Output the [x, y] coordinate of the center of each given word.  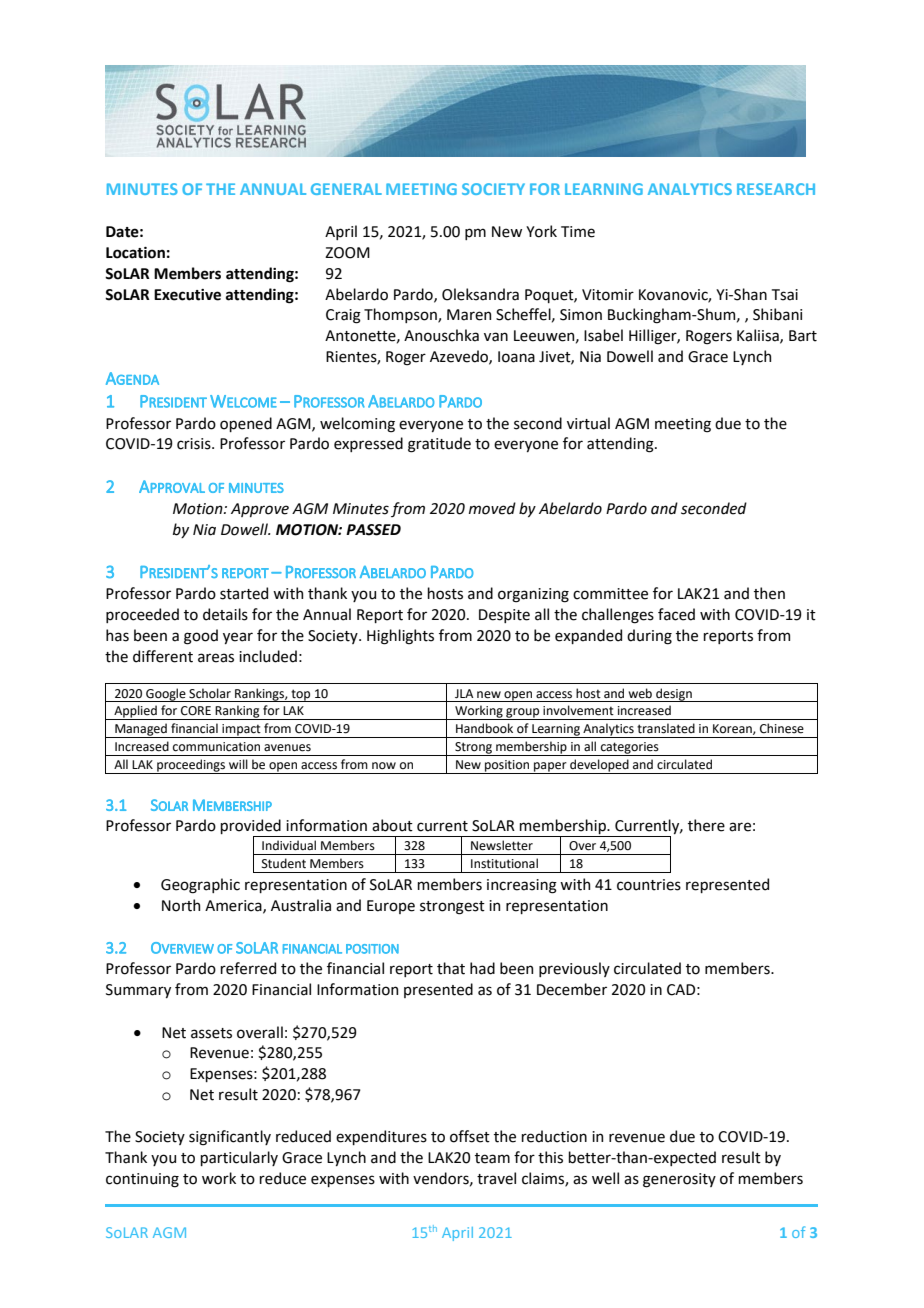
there [706, 825]
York [541, 231]
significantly [230, 1138]
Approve [260, 510]
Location [135, 253]
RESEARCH [776, 189]
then [769, 593]
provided [251, 828]
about [392, 825]
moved [492, 508]
